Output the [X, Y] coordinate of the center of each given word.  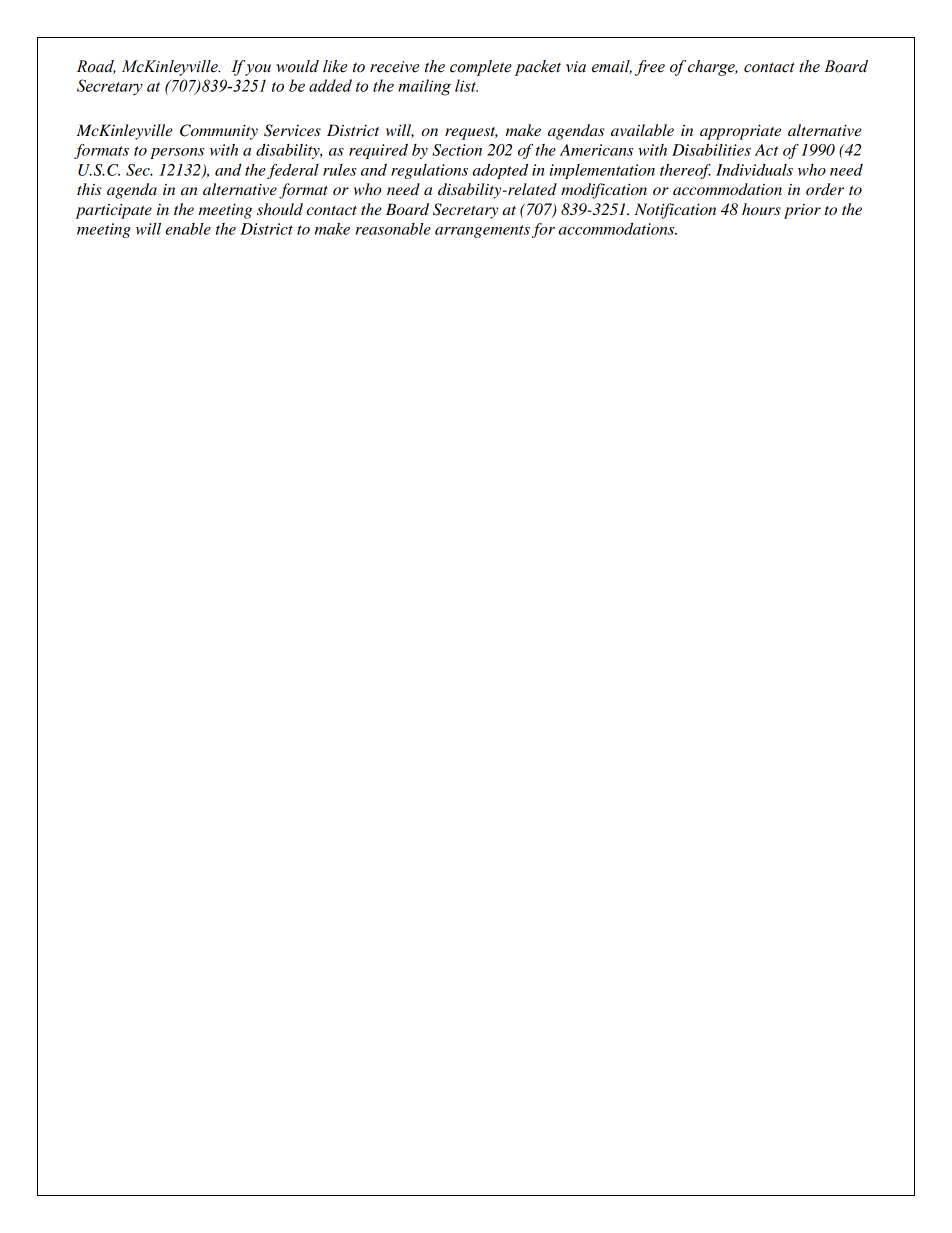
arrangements [482, 231]
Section [457, 150]
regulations [429, 171]
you [258, 70]
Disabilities [711, 150]
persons [177, 153]
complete [481, 68]
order [825, 189]
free [650, 68]
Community [219, 132]
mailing [424, 87]
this [89, 189]
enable [188, 229]
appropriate [740, 132]
